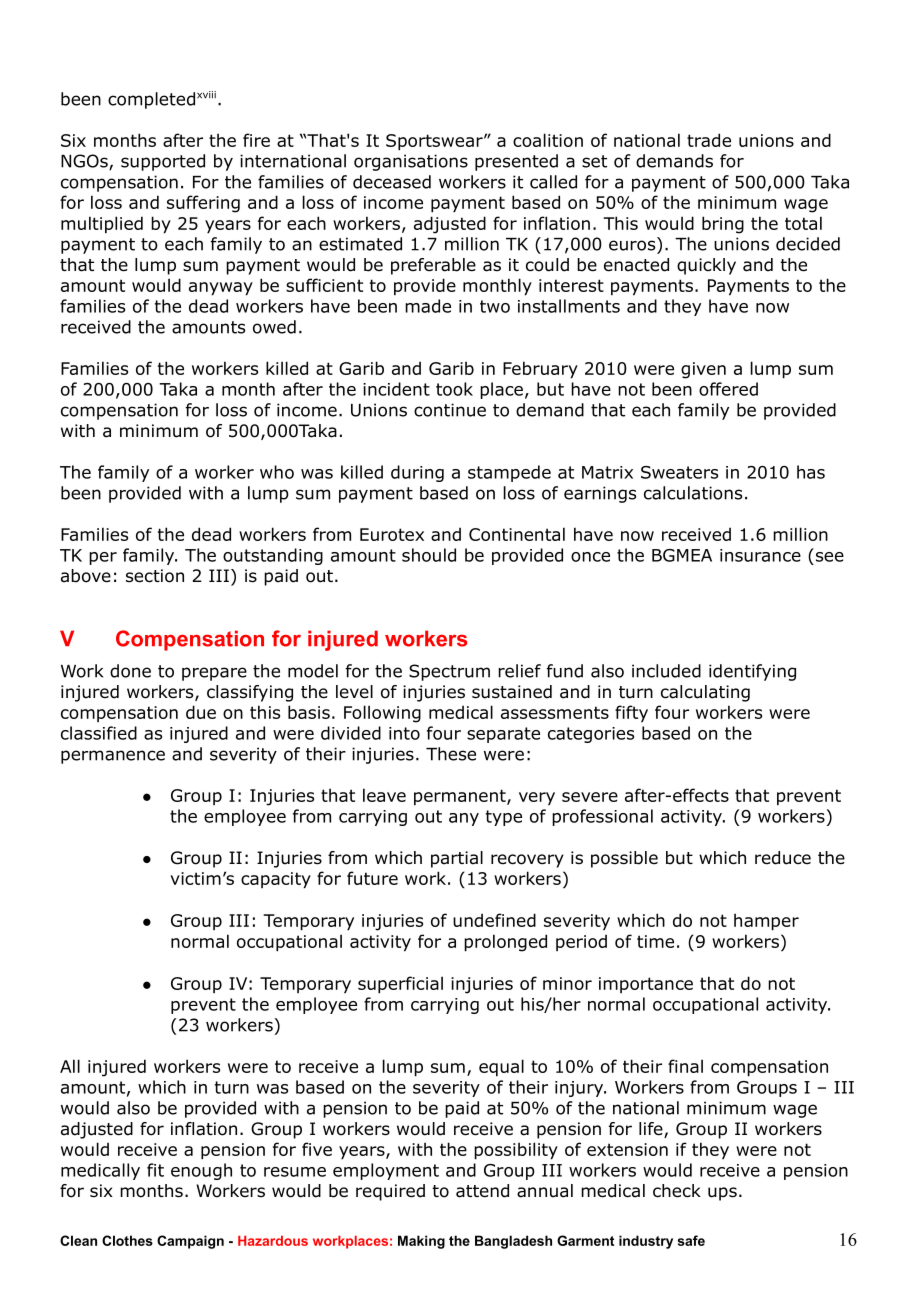  I want to click on identifying, so click(752, 672).
